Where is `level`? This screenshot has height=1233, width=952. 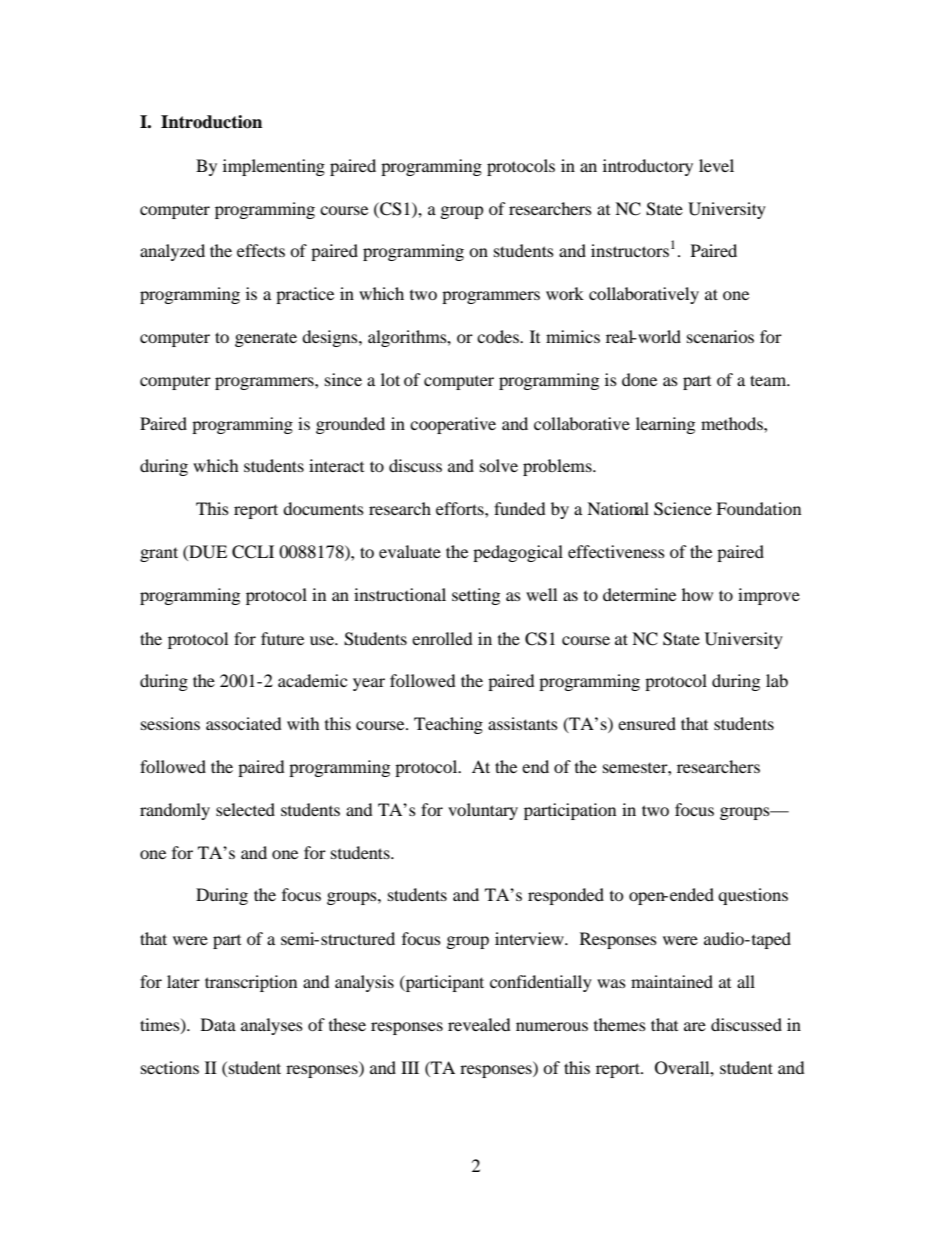
level is located at coordinates (716, 165).
